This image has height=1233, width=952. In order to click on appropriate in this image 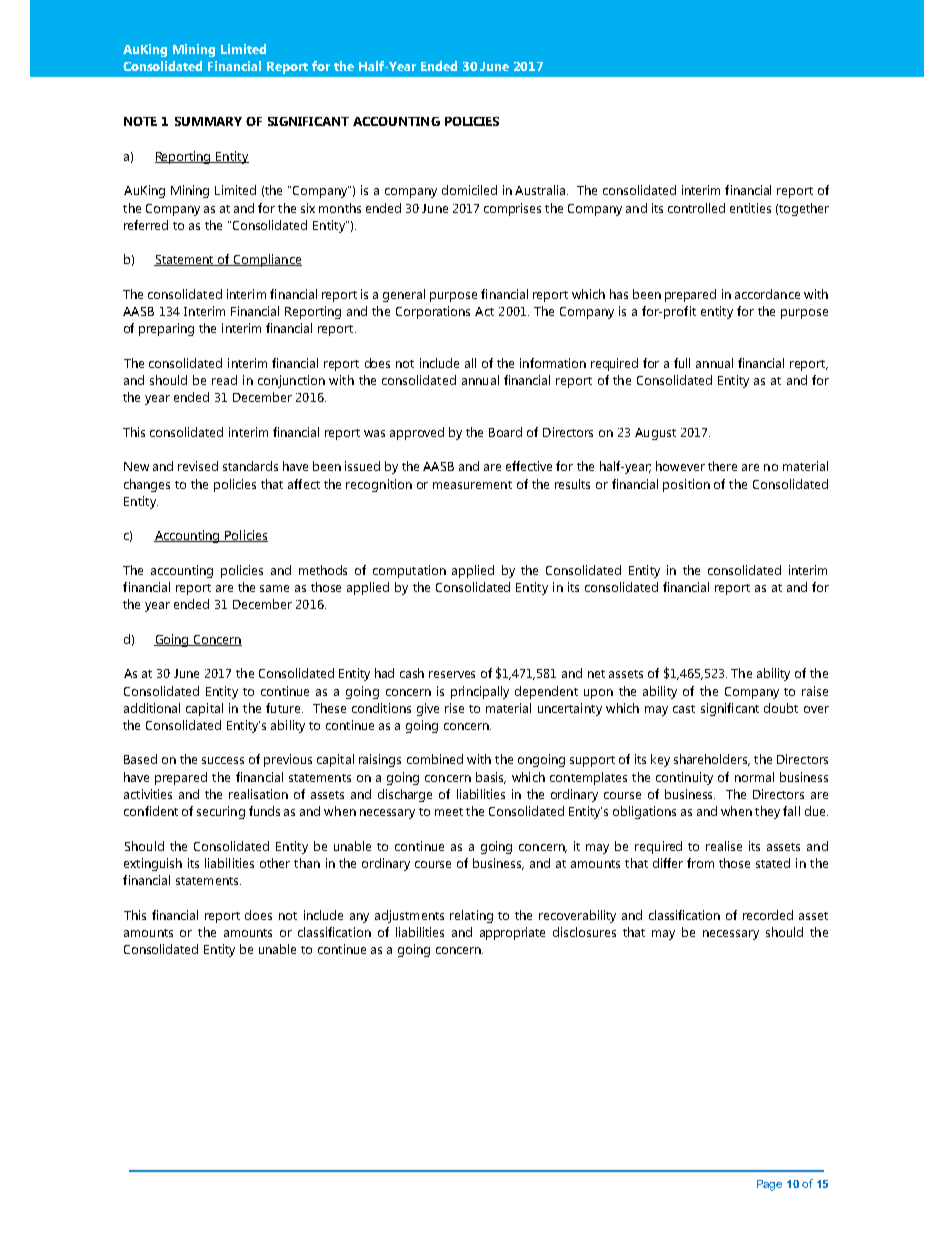, I will do `click(512, 933)`.
